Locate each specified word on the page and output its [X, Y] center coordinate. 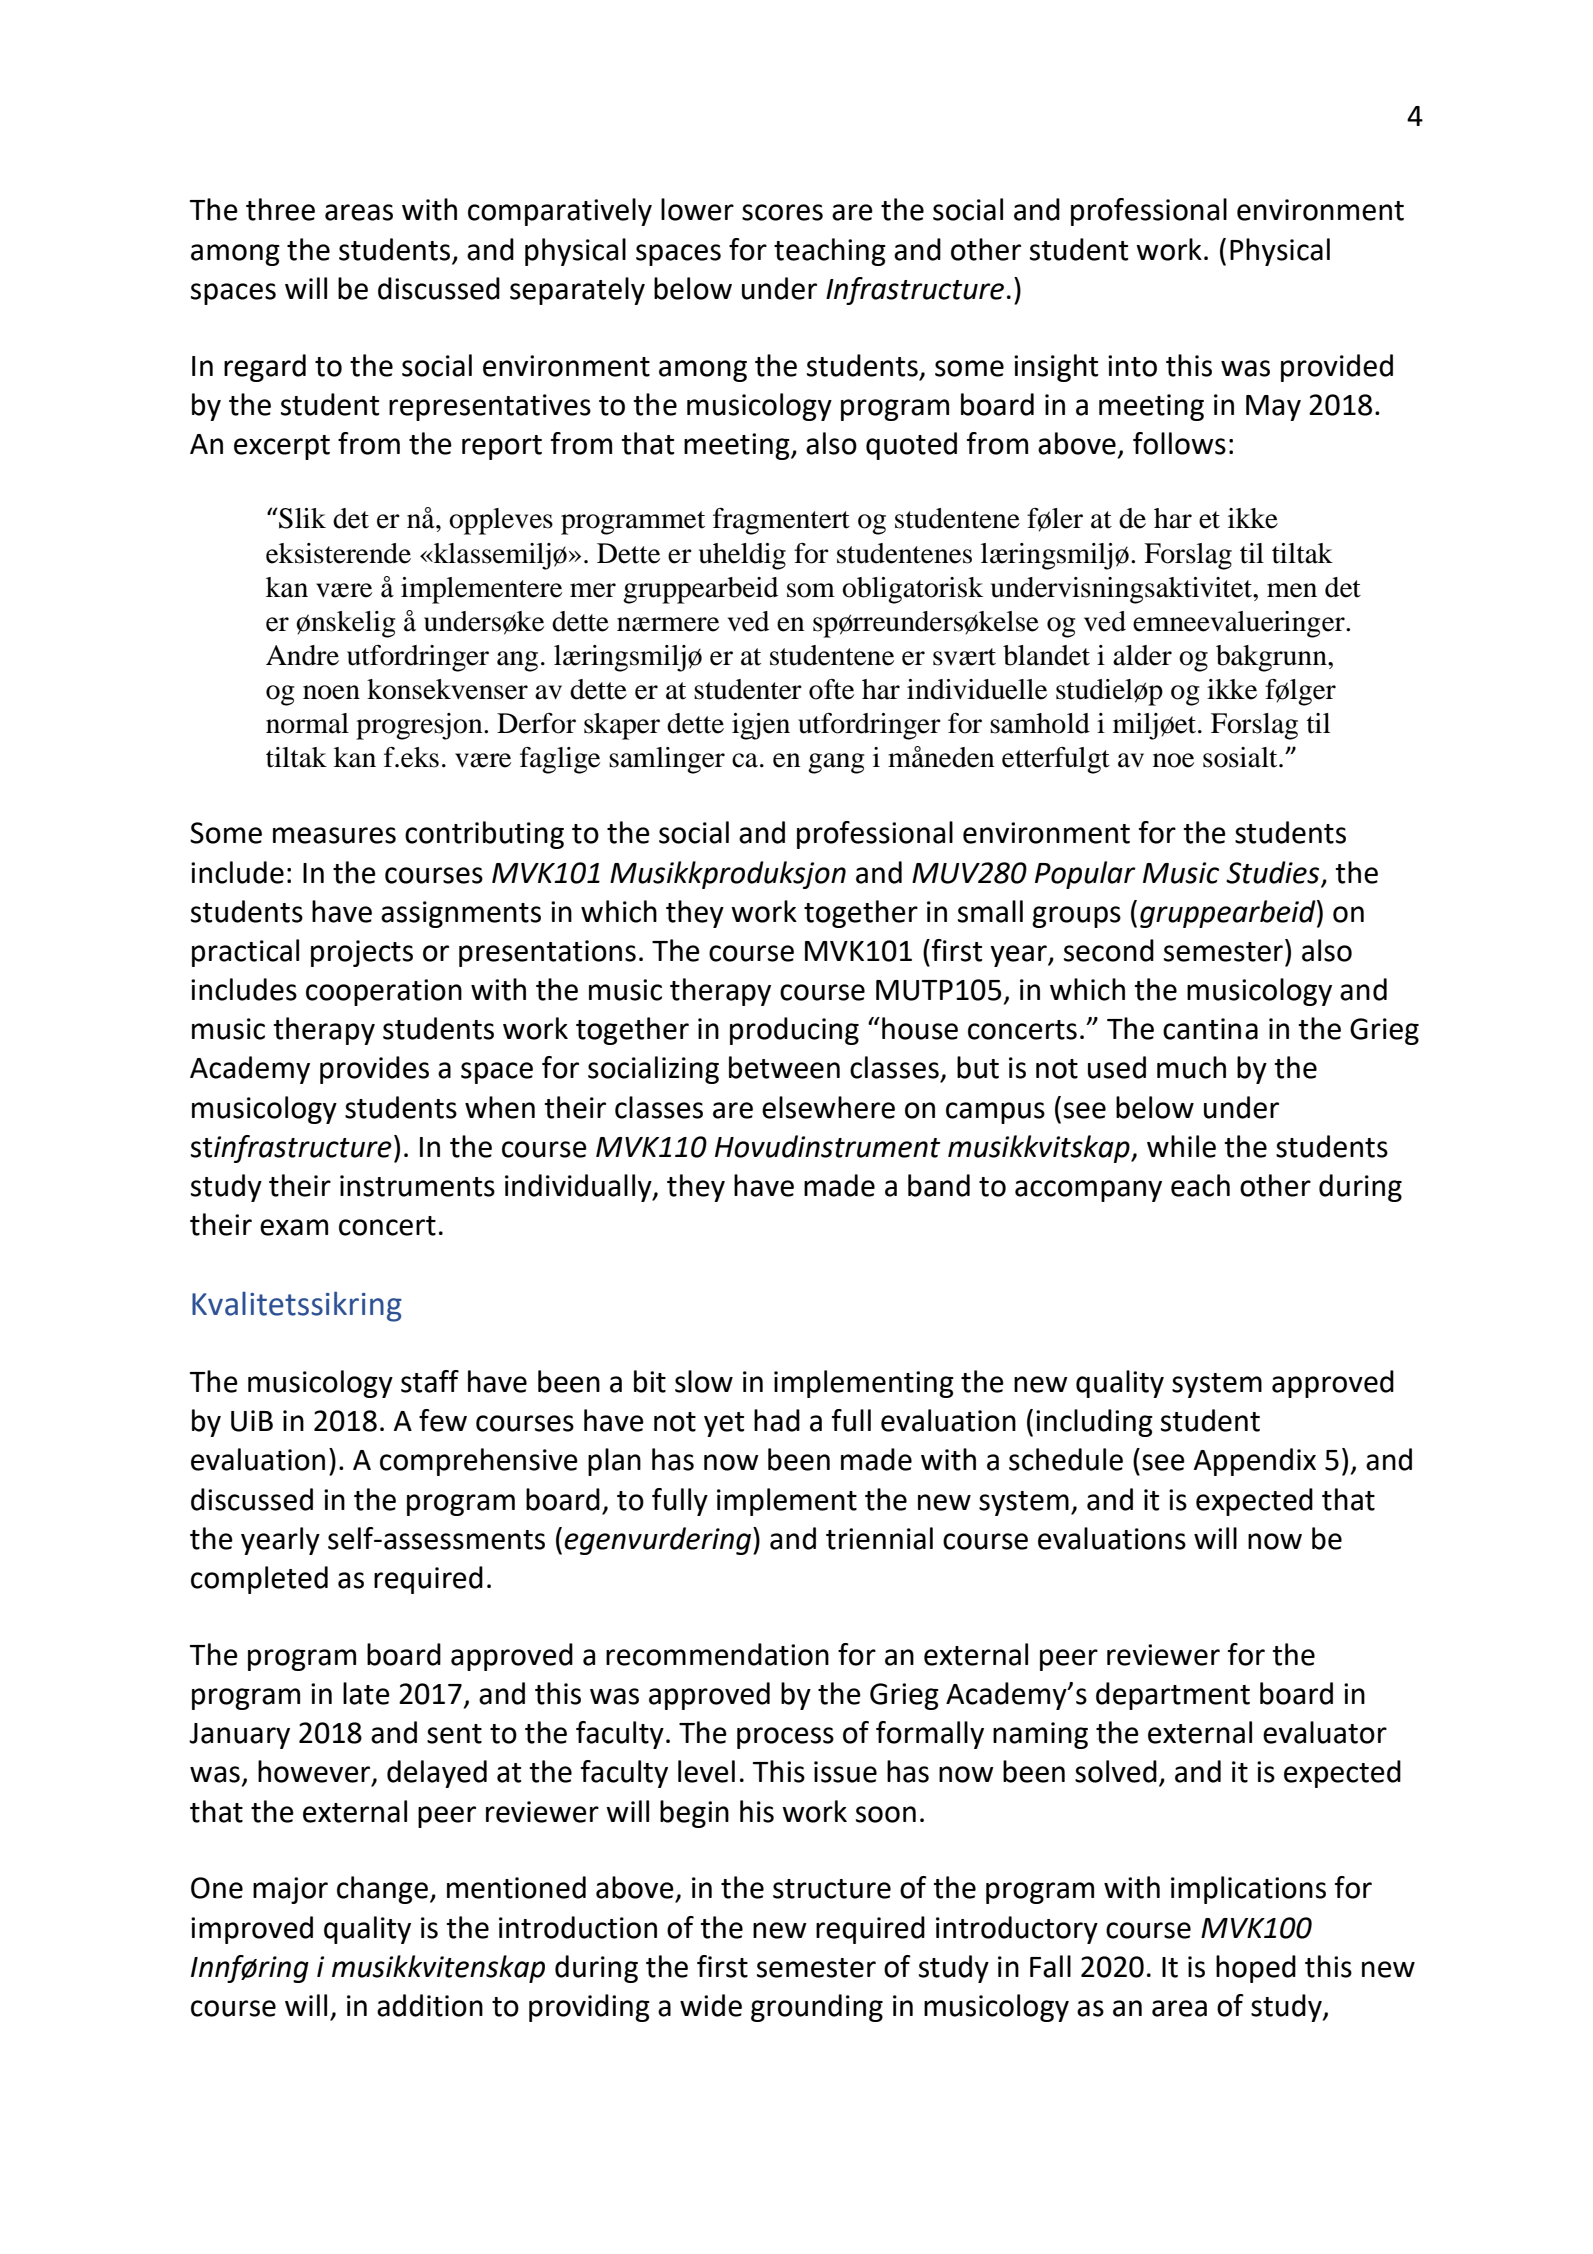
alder [1142, 655]
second [1109, 950]
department [1173, 1696]
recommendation [717, 1654]
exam [294, 1227]
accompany [1088, 1191]
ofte [831, 689]
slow [704, 1381]
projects [362, 953]
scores [782, 212]
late [366, 1693]
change [382, 1890]
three [280, 209]
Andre [302, 655]
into [1132, 366]
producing [794, 1031]
